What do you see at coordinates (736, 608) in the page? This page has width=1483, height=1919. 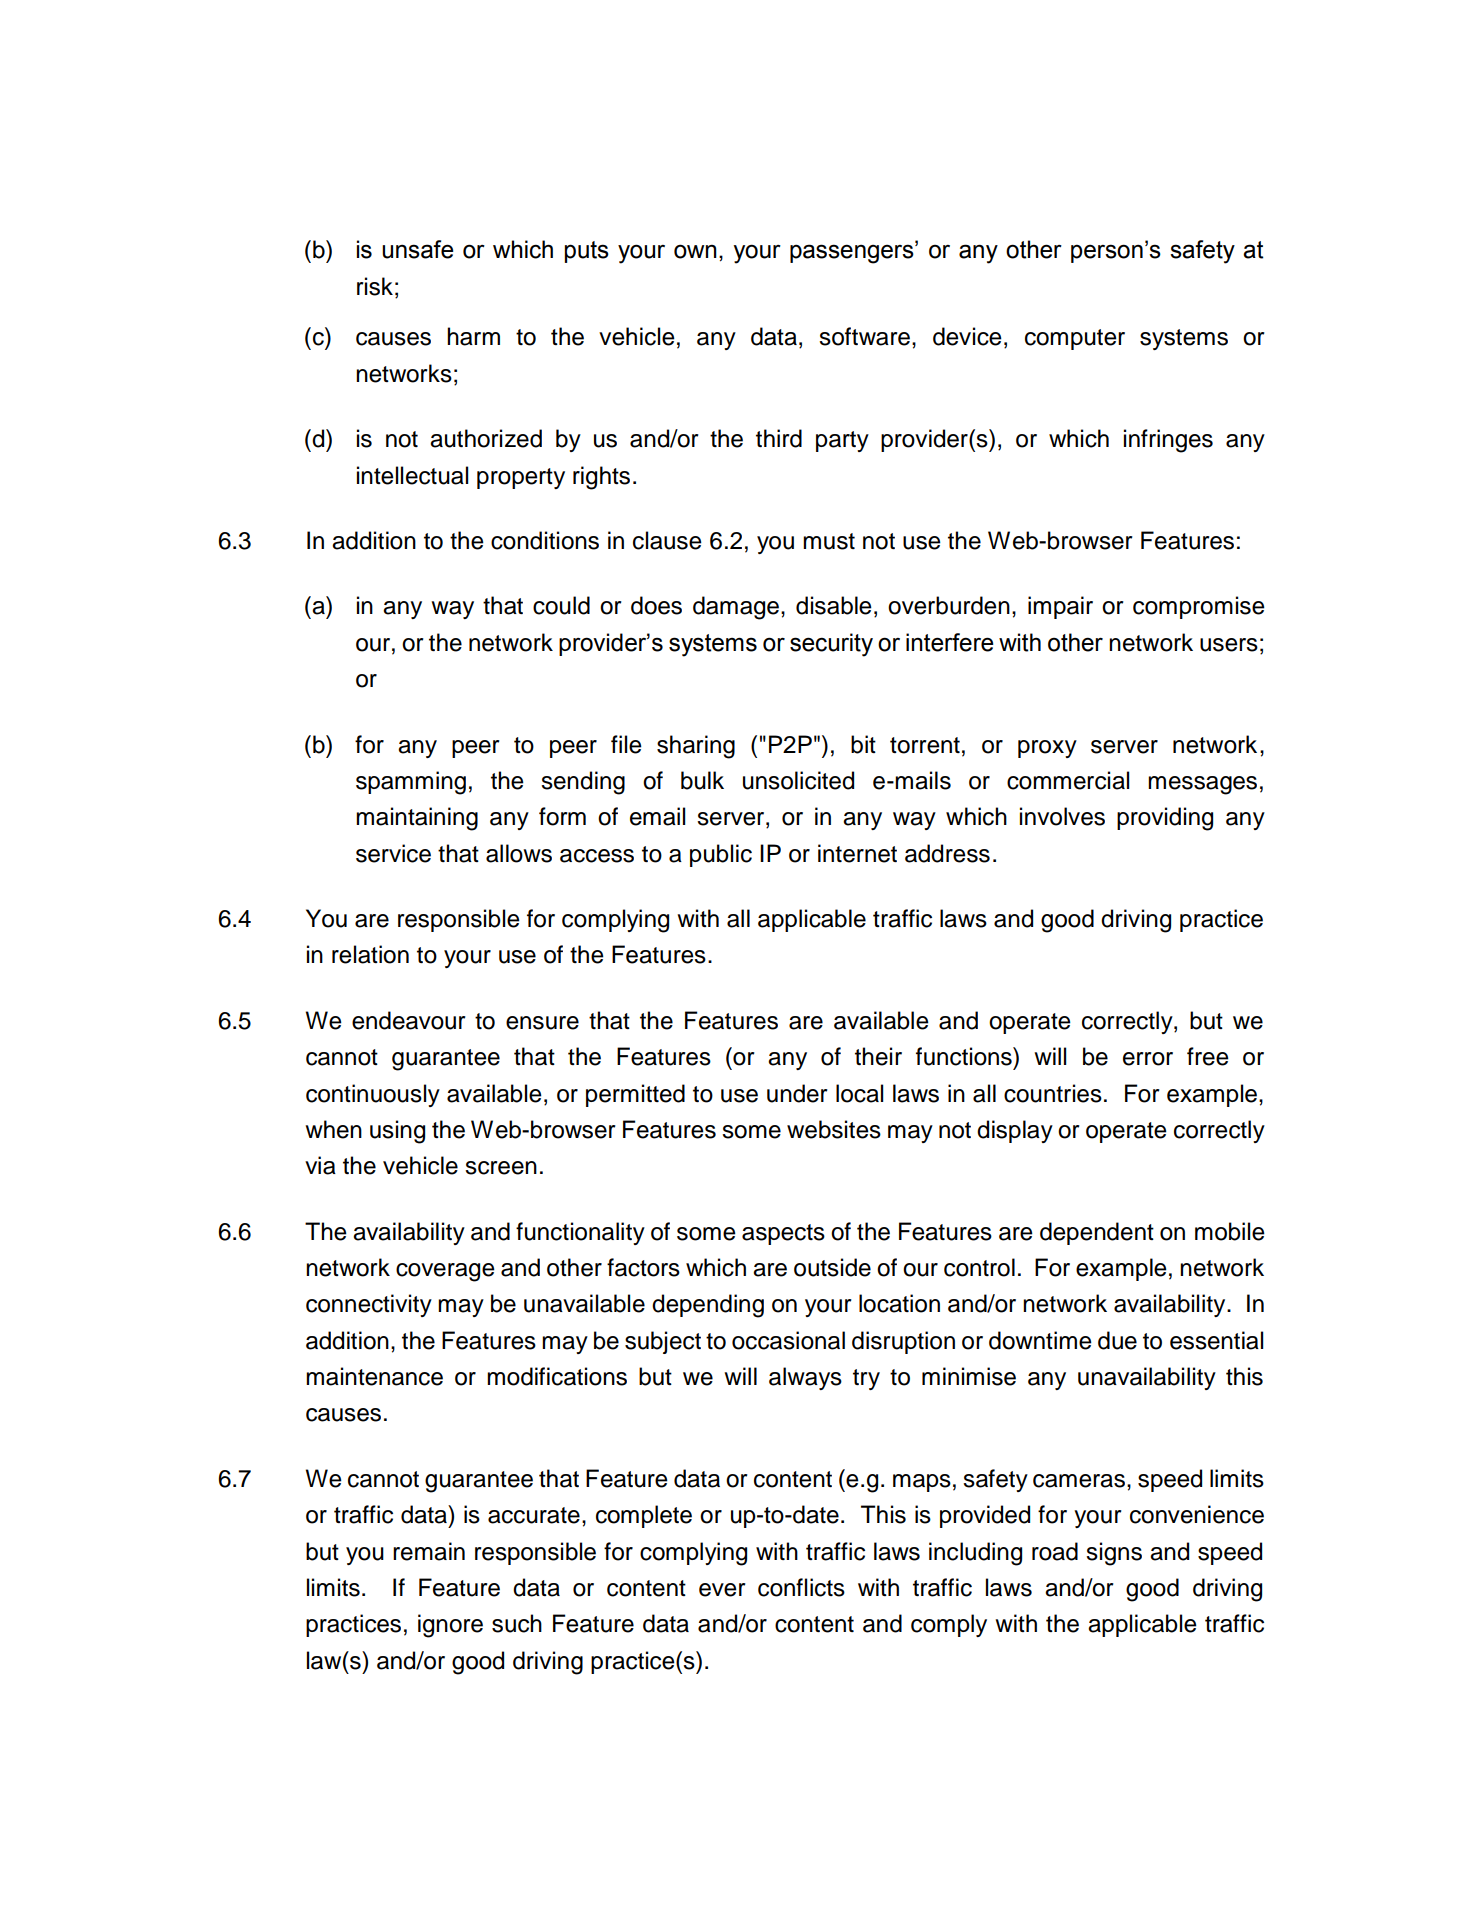 I see `damage` at bounding box center [736, 608].
